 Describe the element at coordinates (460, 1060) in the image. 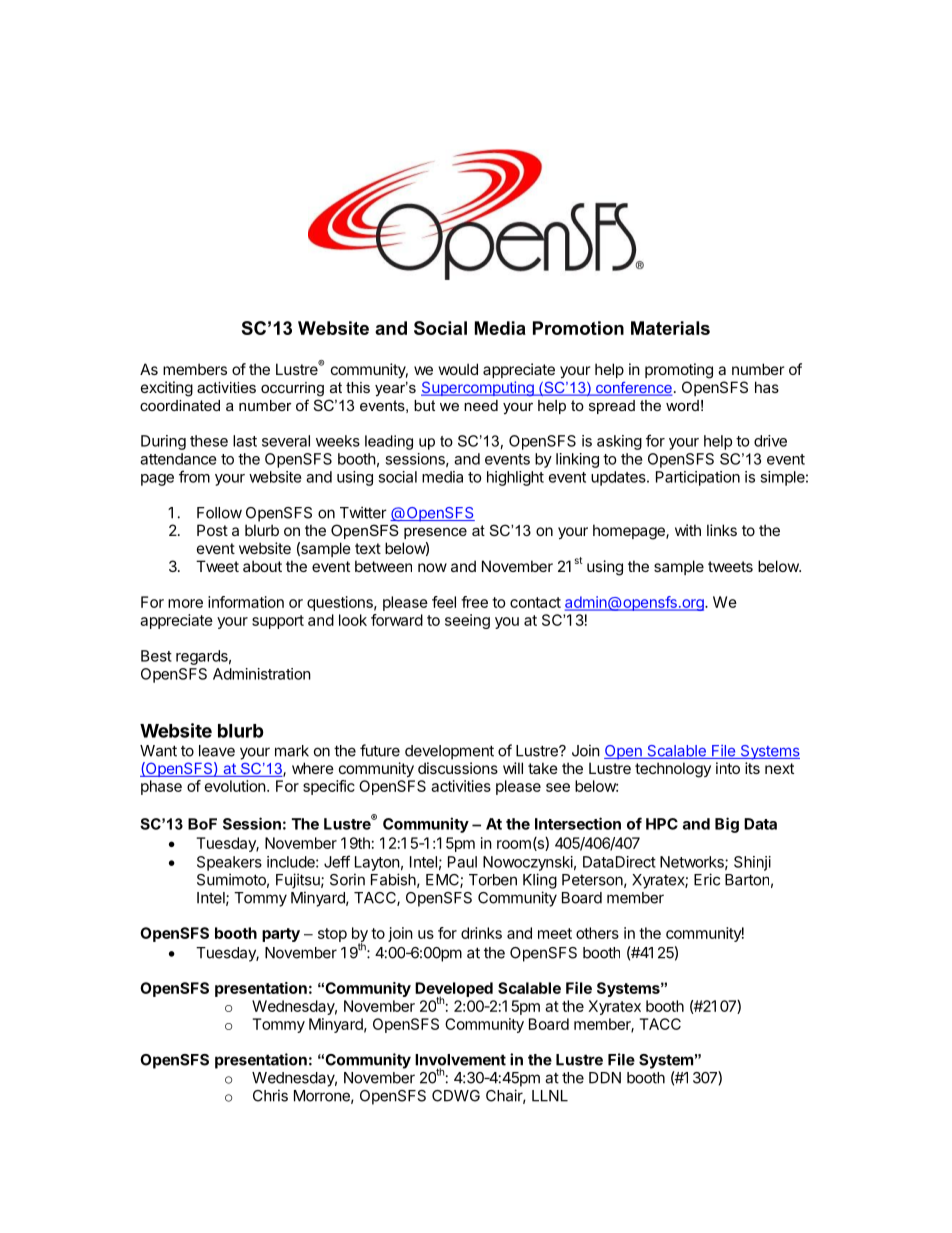

I see `Involvement` at that location.
